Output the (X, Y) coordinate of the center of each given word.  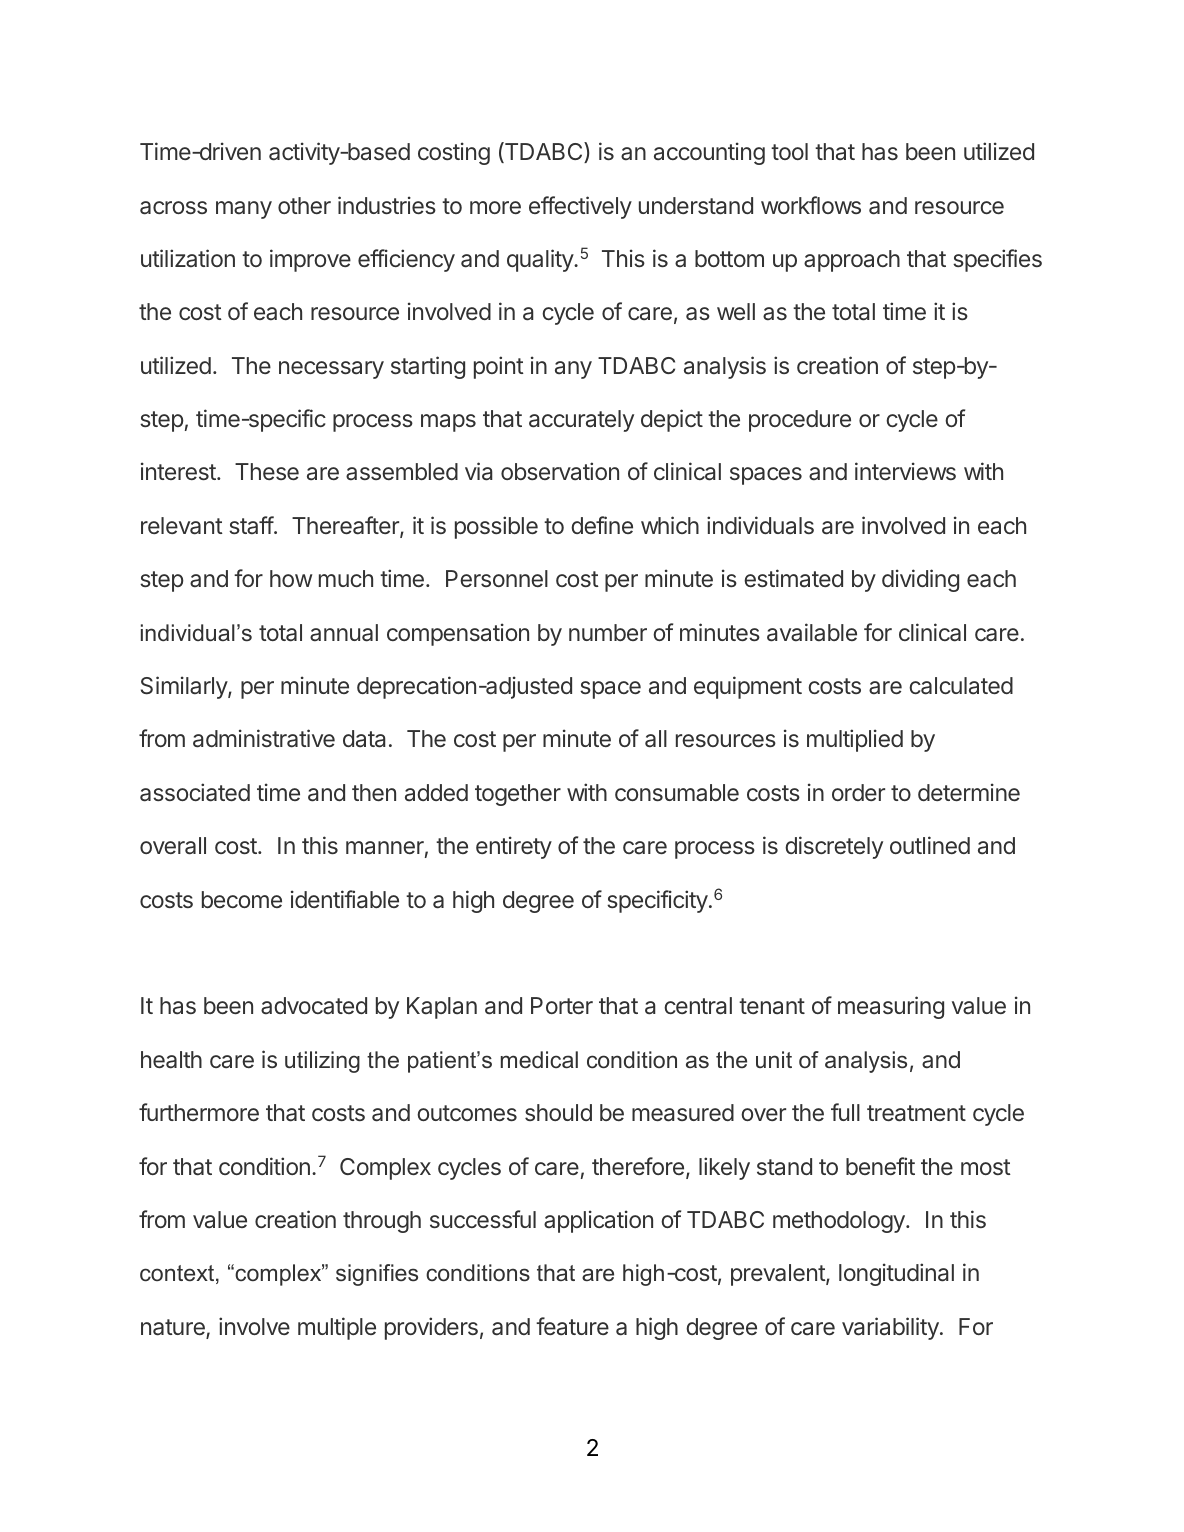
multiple (337, 1328)
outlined (930, 845)
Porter (562, 1005)
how (291, 578)
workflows (811, 205)
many (244, 210)
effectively (580, 207)
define (602, 525)
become (242, 899)
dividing (920, 580)
